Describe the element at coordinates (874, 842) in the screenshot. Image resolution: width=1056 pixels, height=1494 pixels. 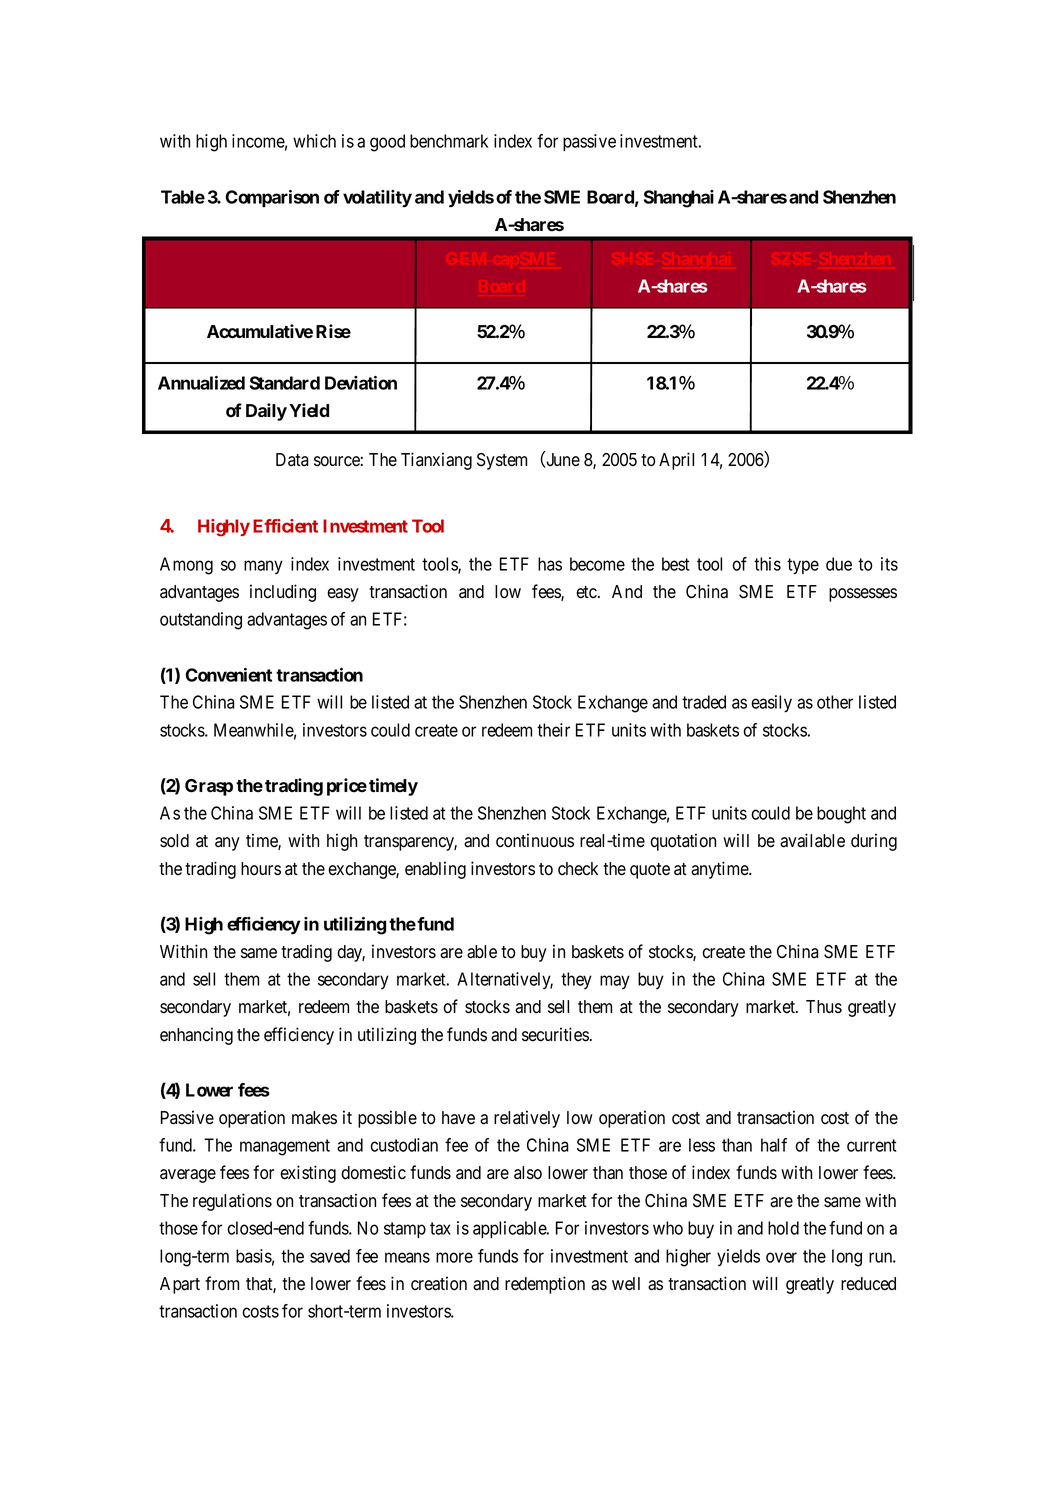
I see `during` at that location.
